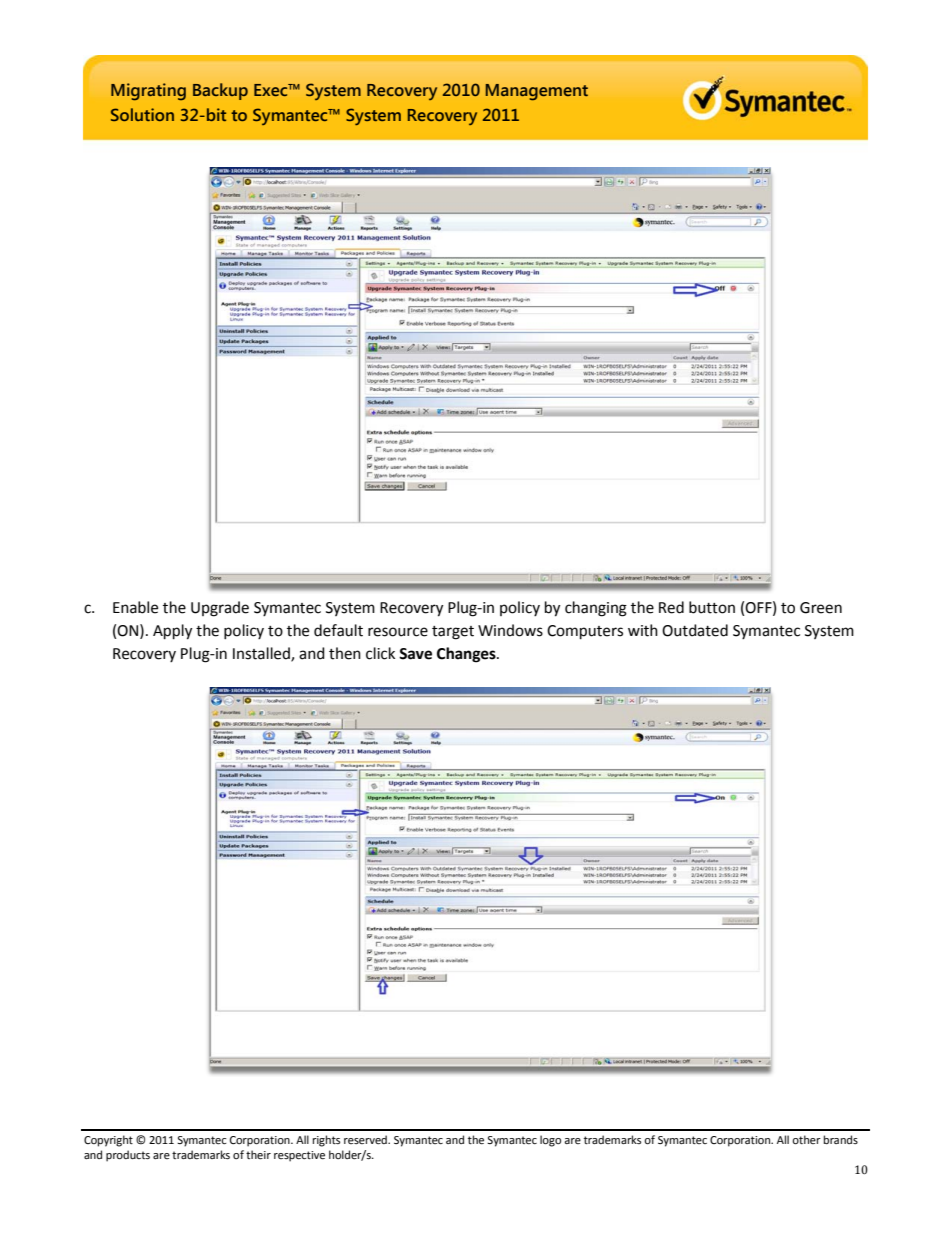 The width and height of the document is (952, 1233). Describe the element at coordinates (537, 92) in the document. I see `Management` at that location.
